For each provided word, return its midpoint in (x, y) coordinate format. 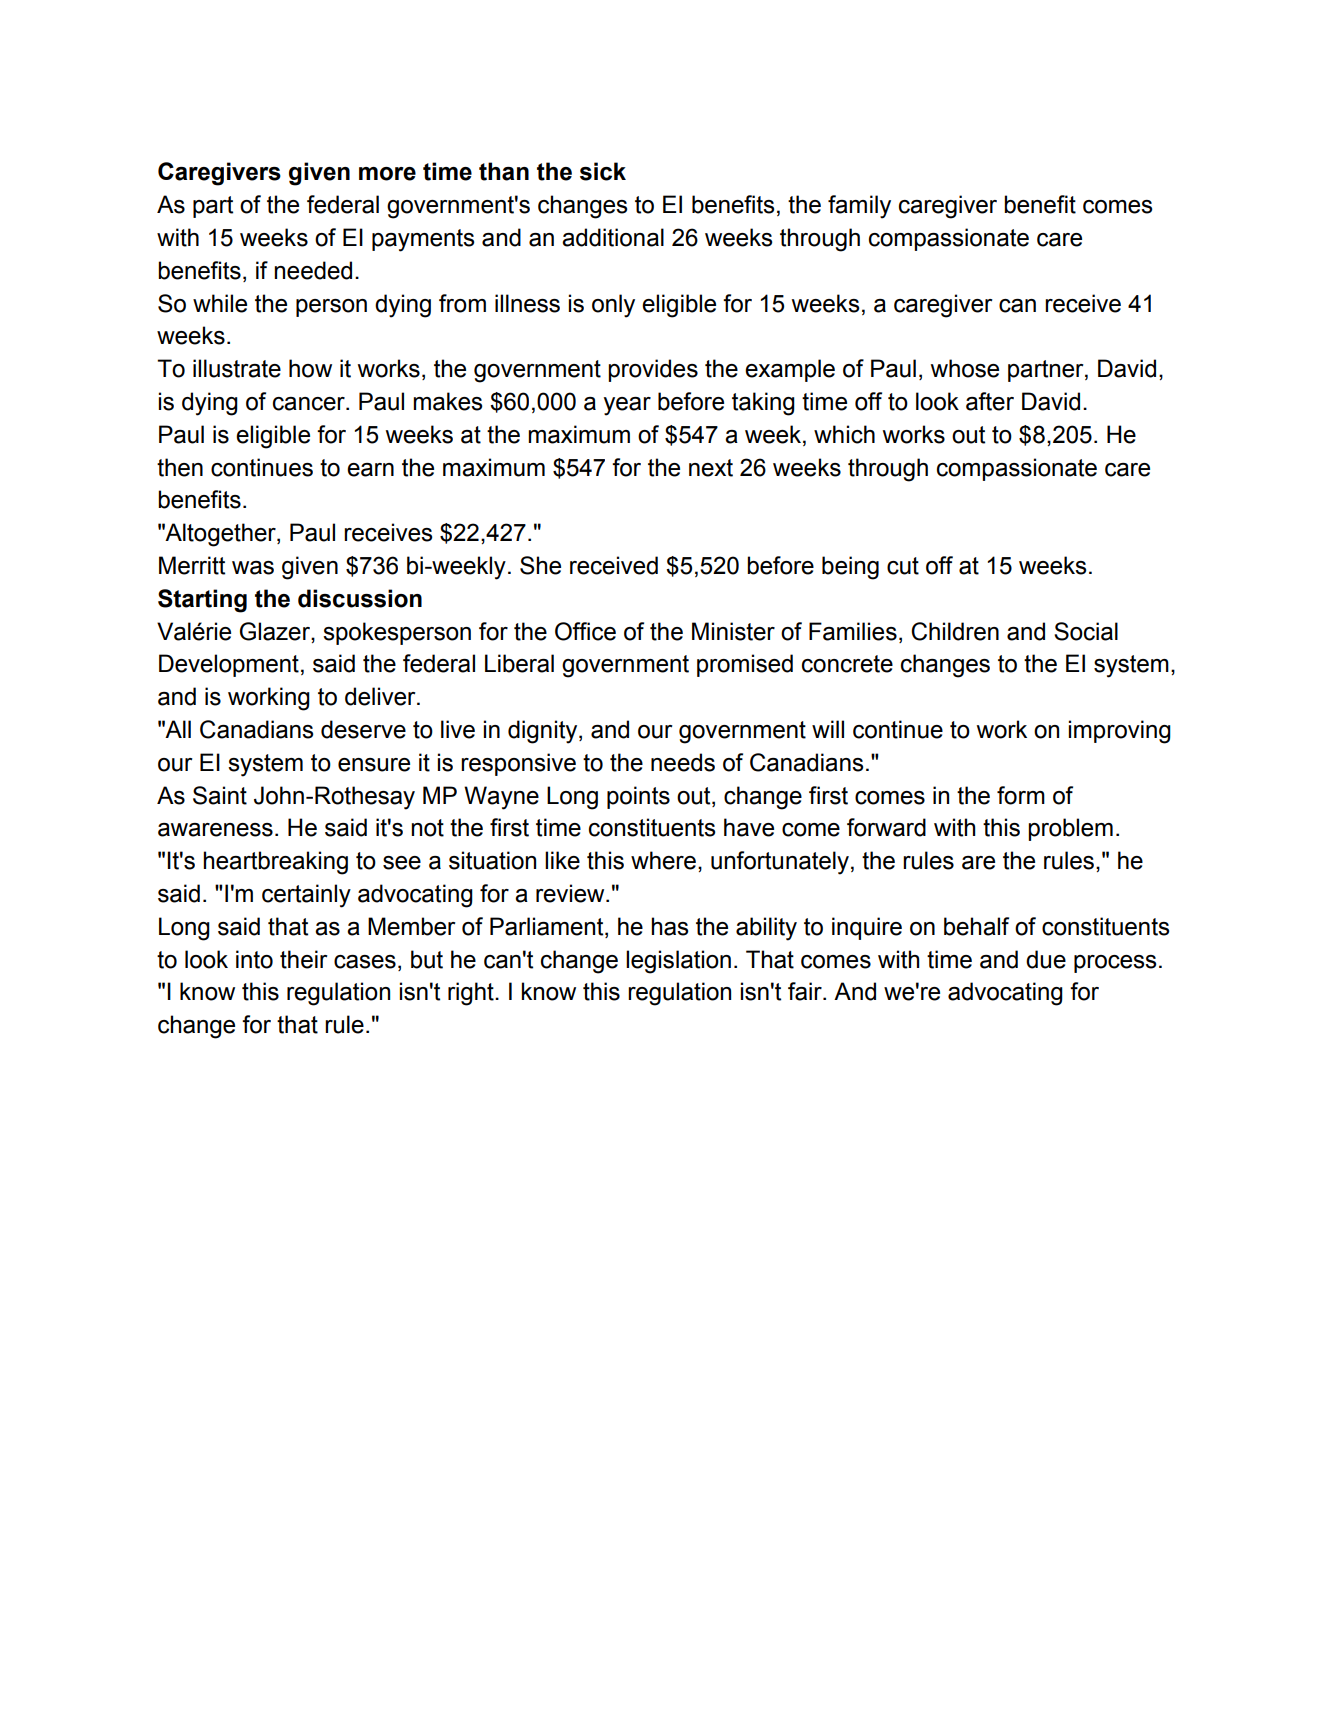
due (1046, 959)
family (859, 207)
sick (603, 171)
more (387, 174)
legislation (678, 962)
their (304, 959)
